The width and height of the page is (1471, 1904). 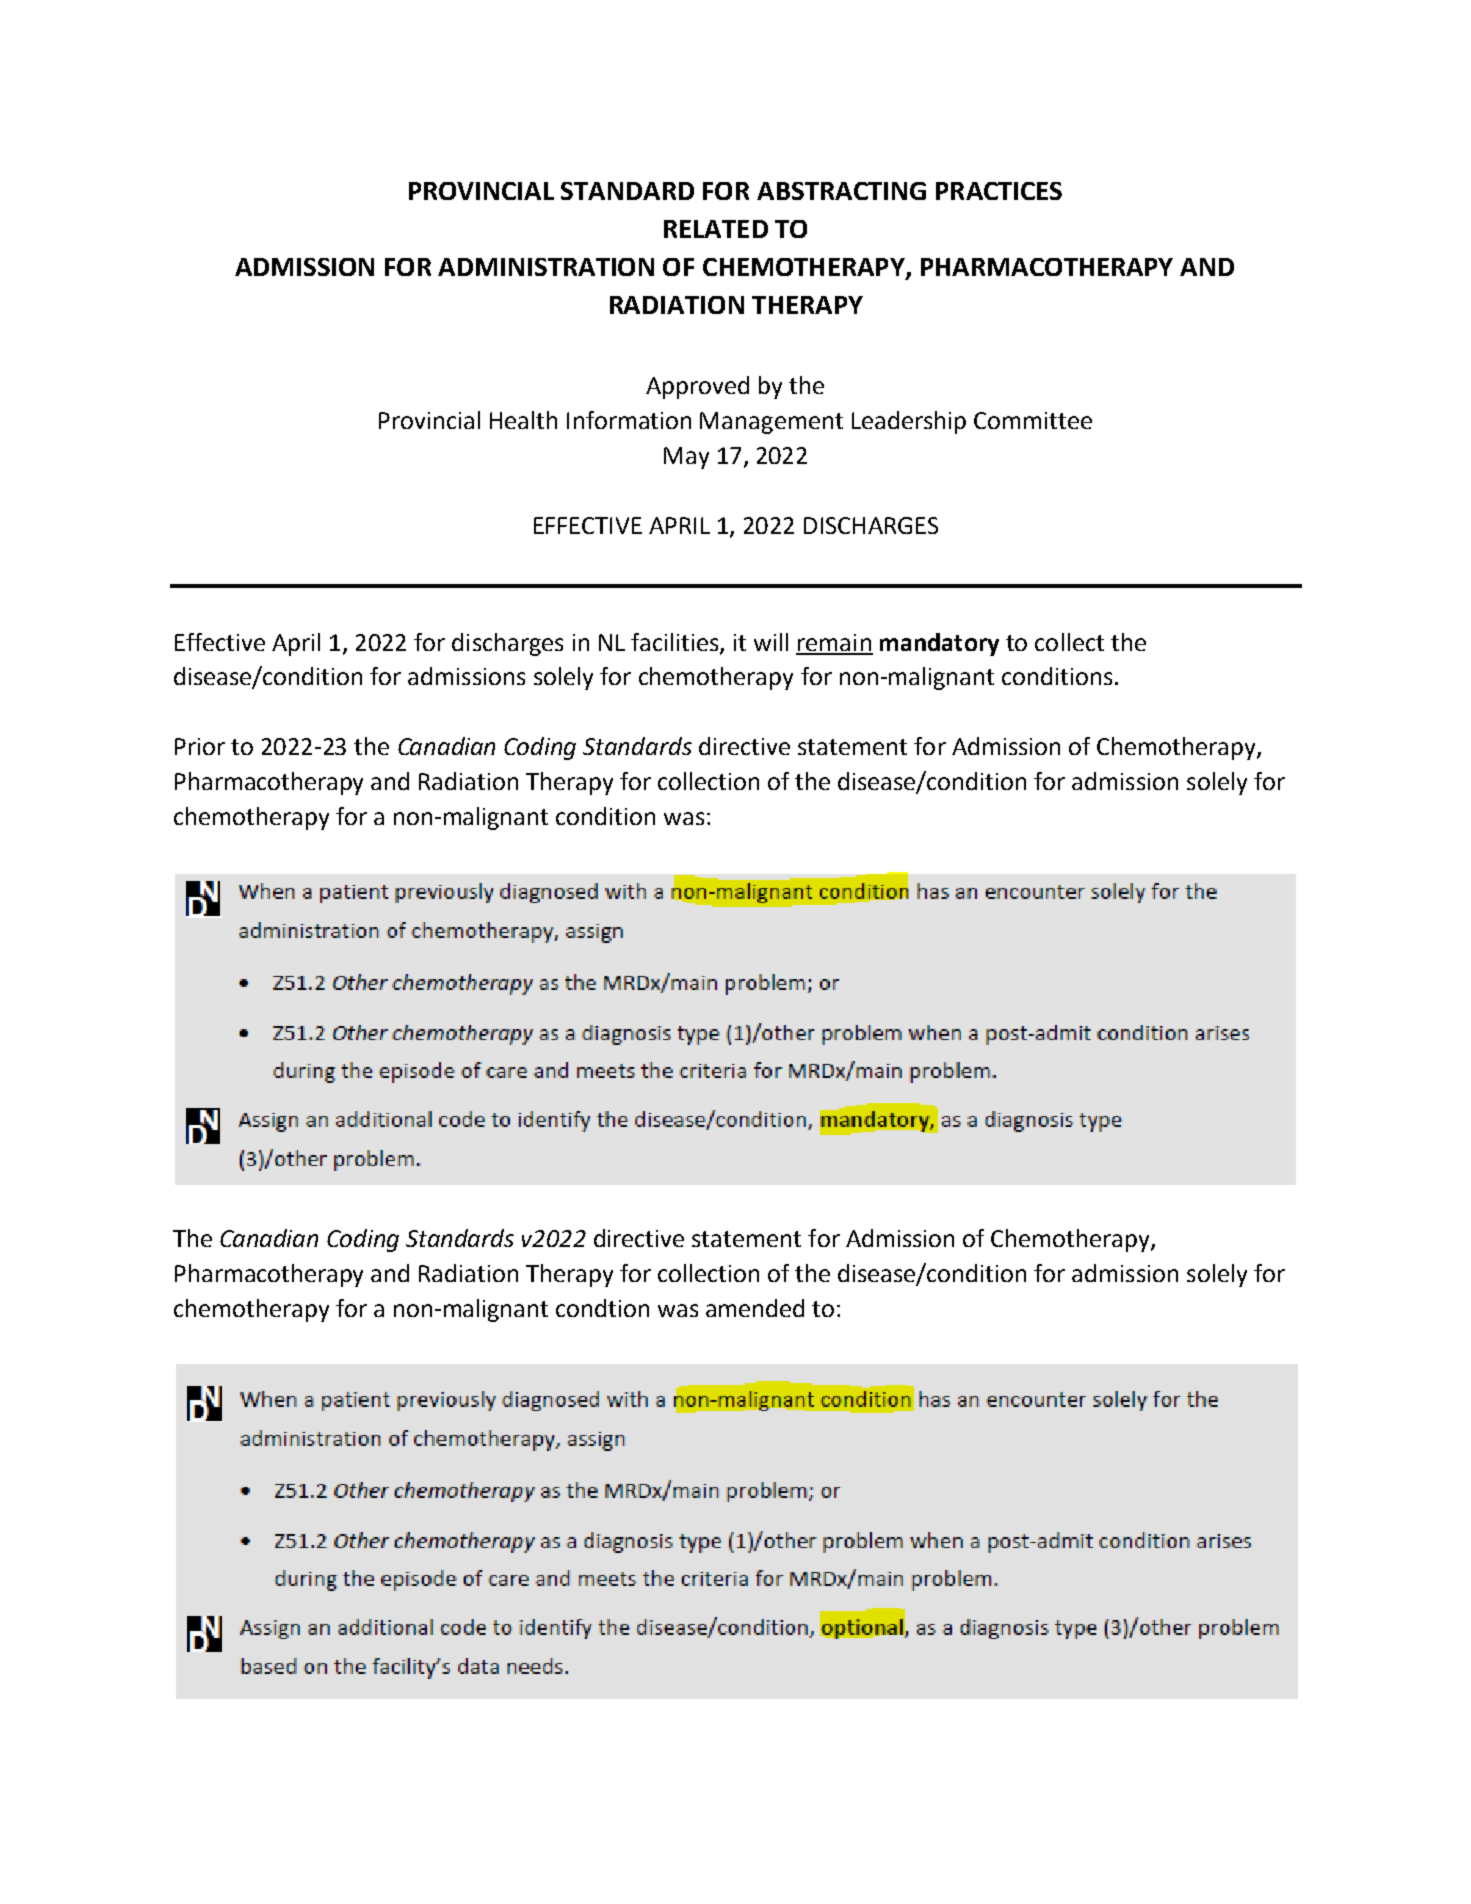 I want to click on Prior, so click(x=200, y=746).
